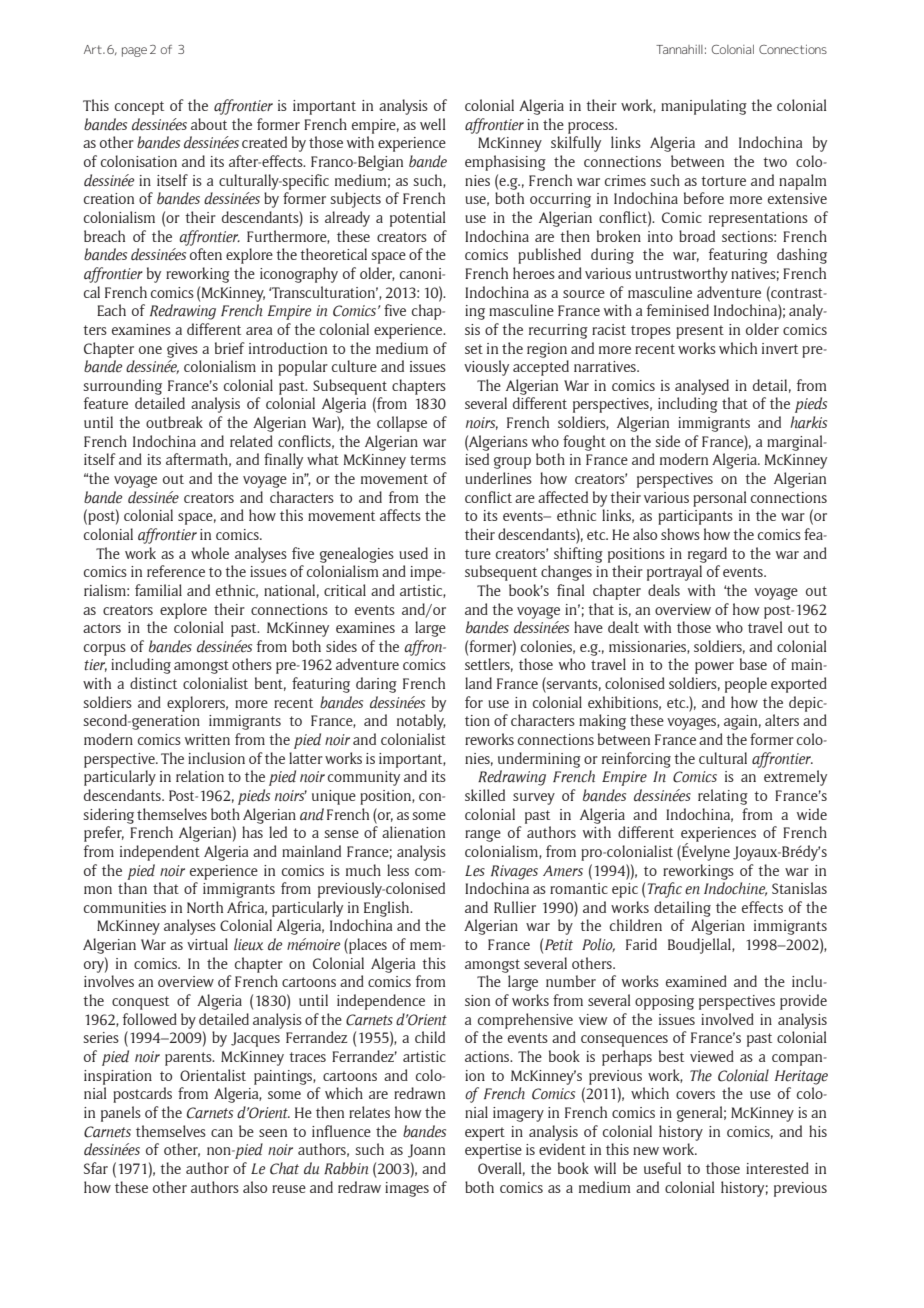  I want to click on terms, so click(428, 460).
